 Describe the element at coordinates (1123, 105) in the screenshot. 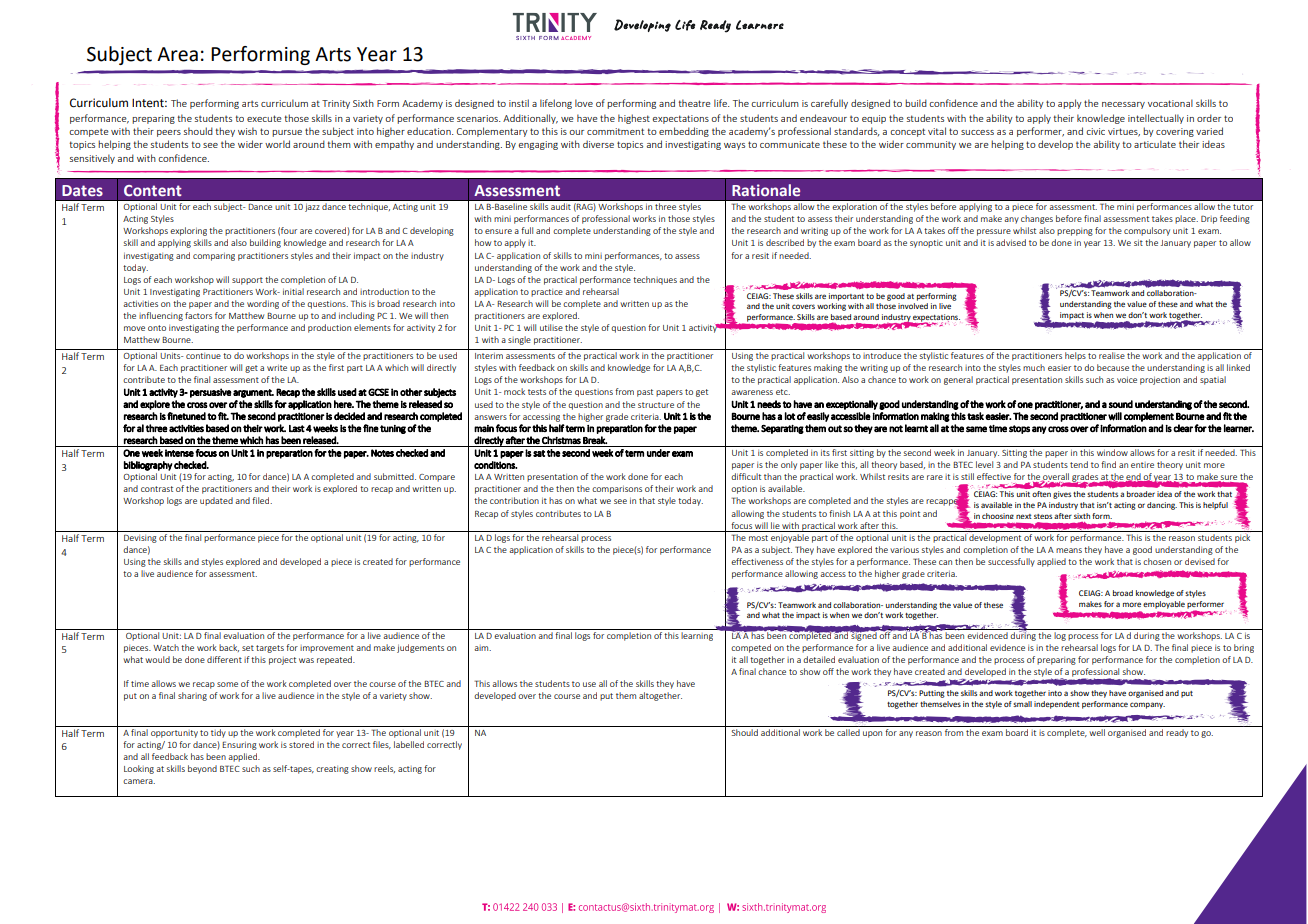

I see `necessary` at that location.
